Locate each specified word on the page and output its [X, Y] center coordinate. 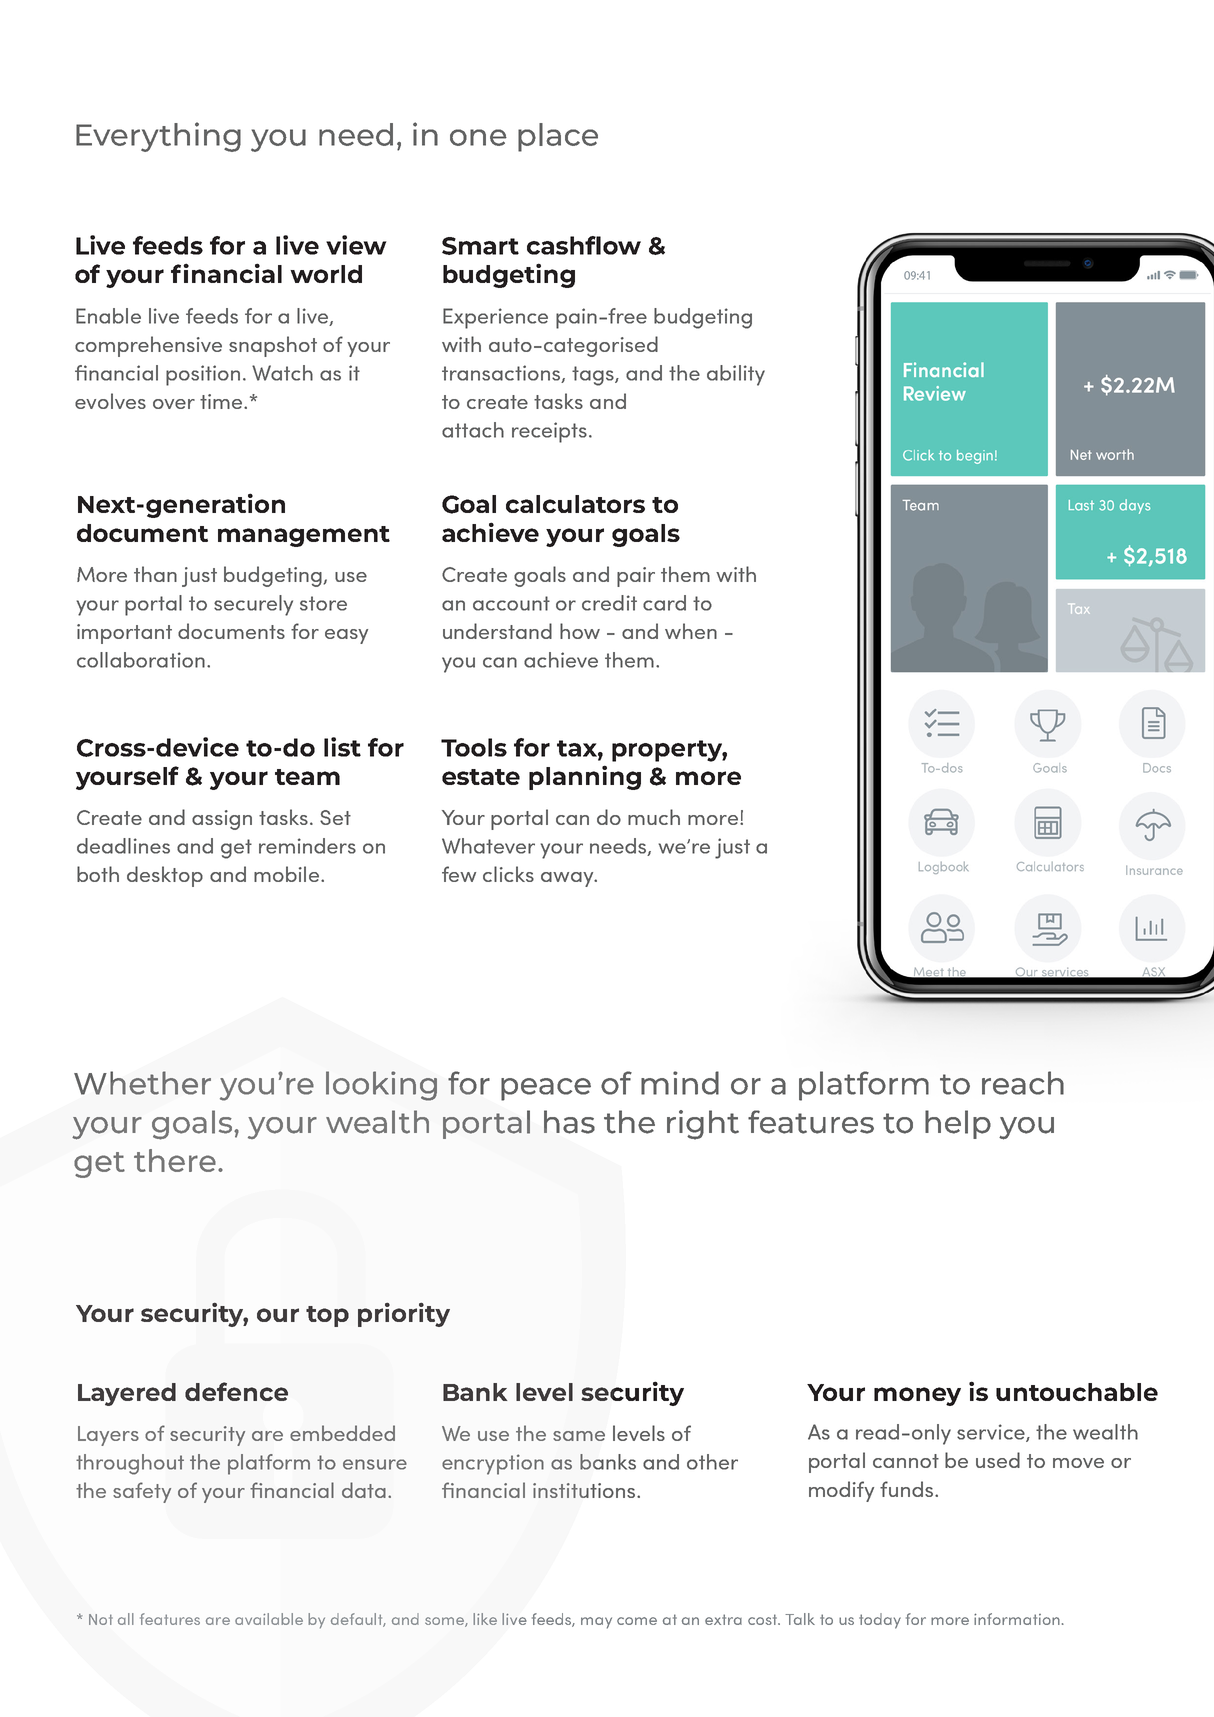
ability [736, 375]
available [269, 1619]
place [558, 137]
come [637, 1621]
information [1017, 1619]
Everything [158, 137]
